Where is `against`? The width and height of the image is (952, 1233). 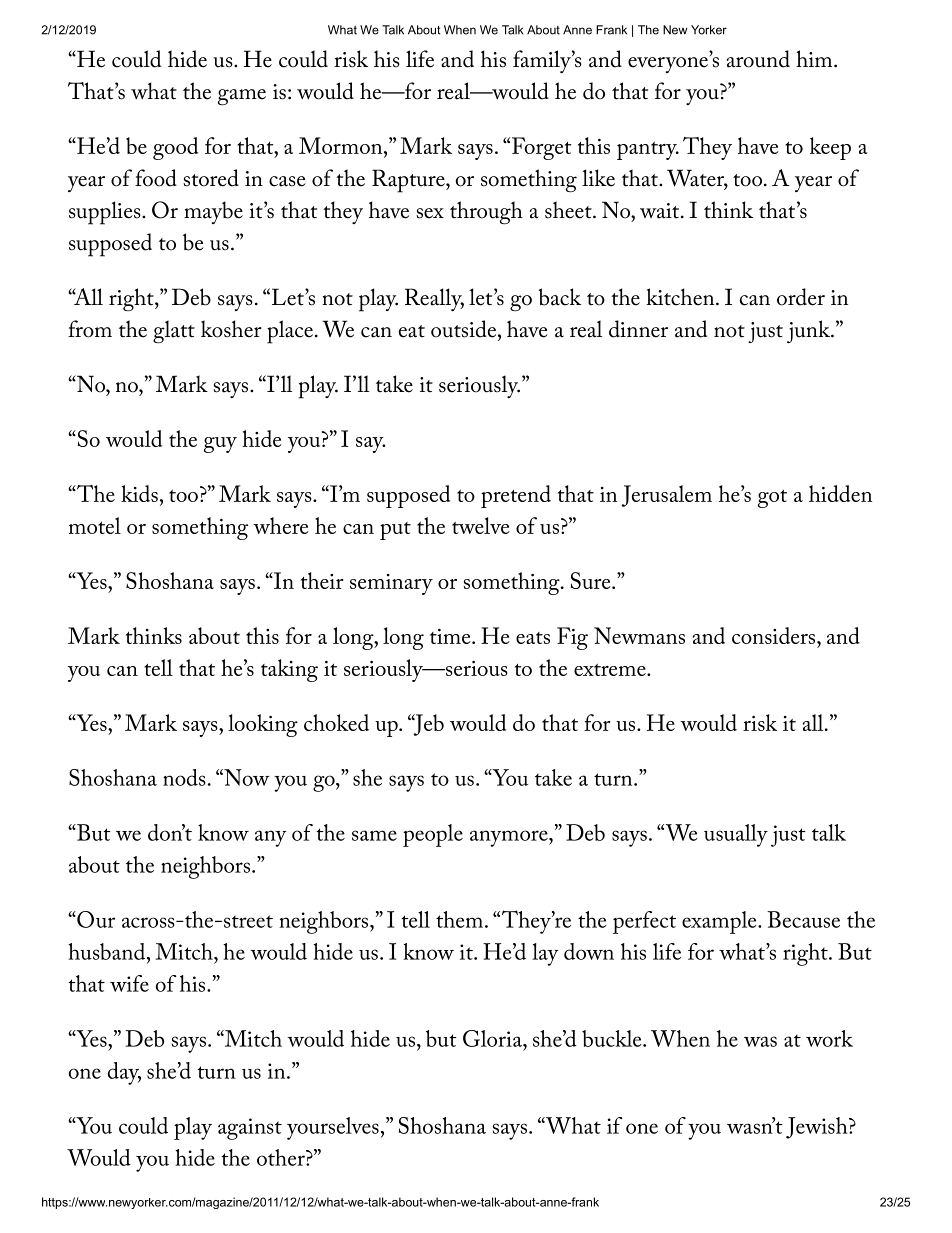
against is located at coordinates (250, 1129).
